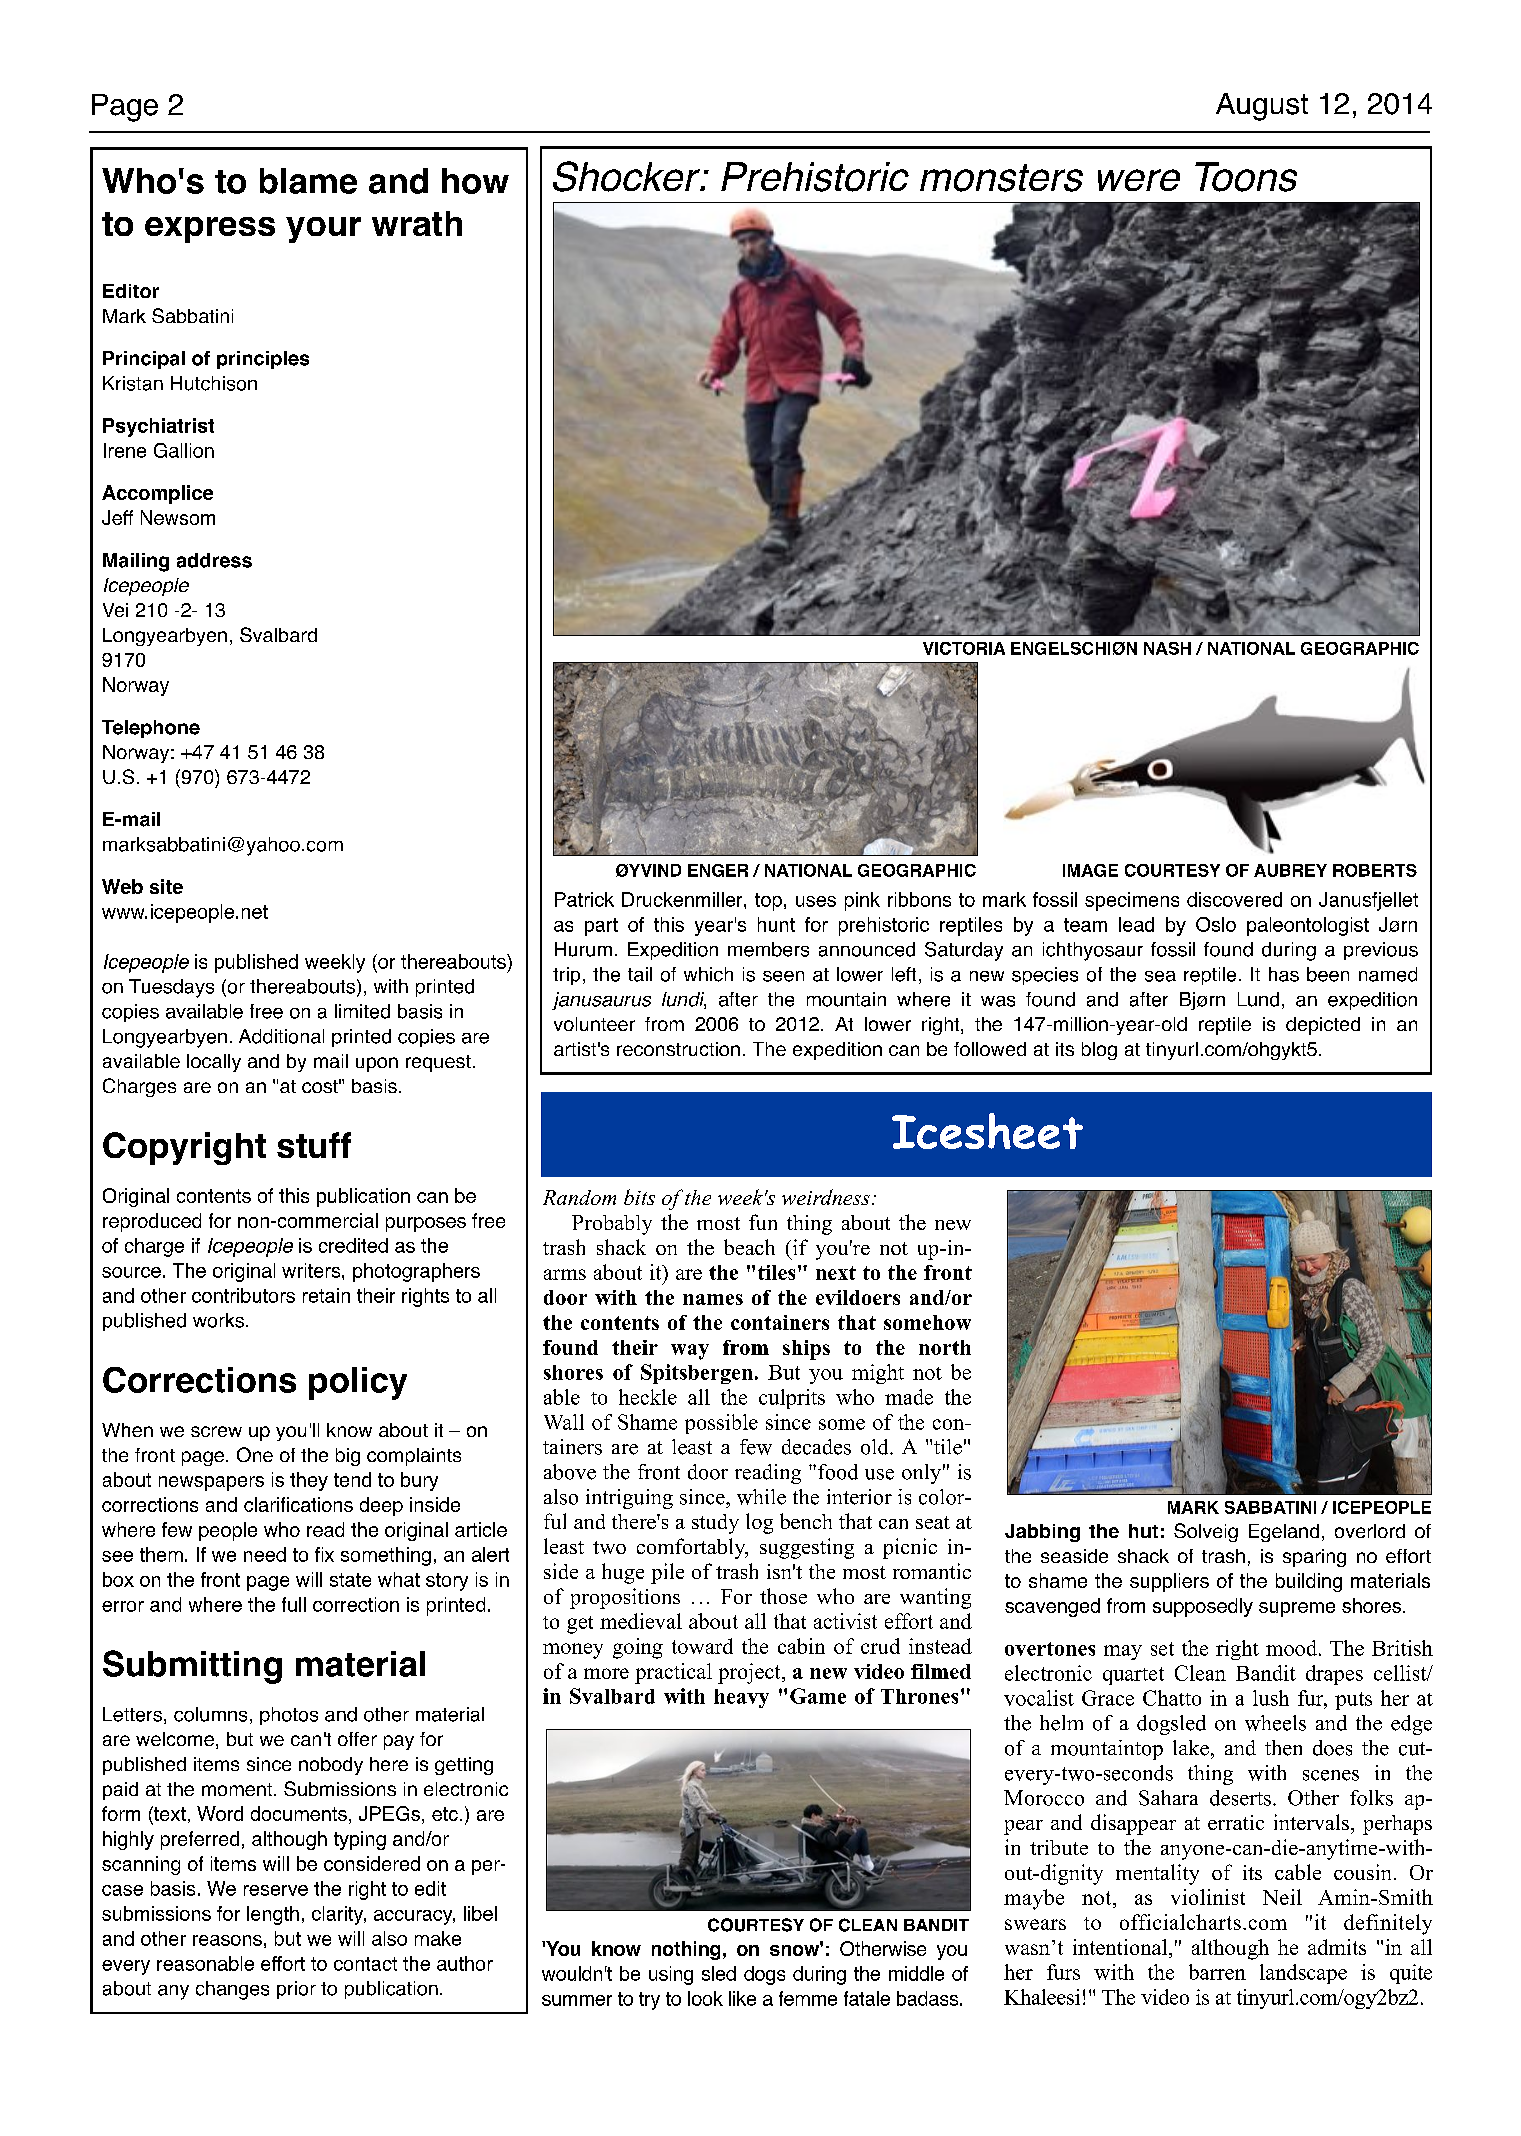  I want to click on depicted, so click(1323, 1026).
